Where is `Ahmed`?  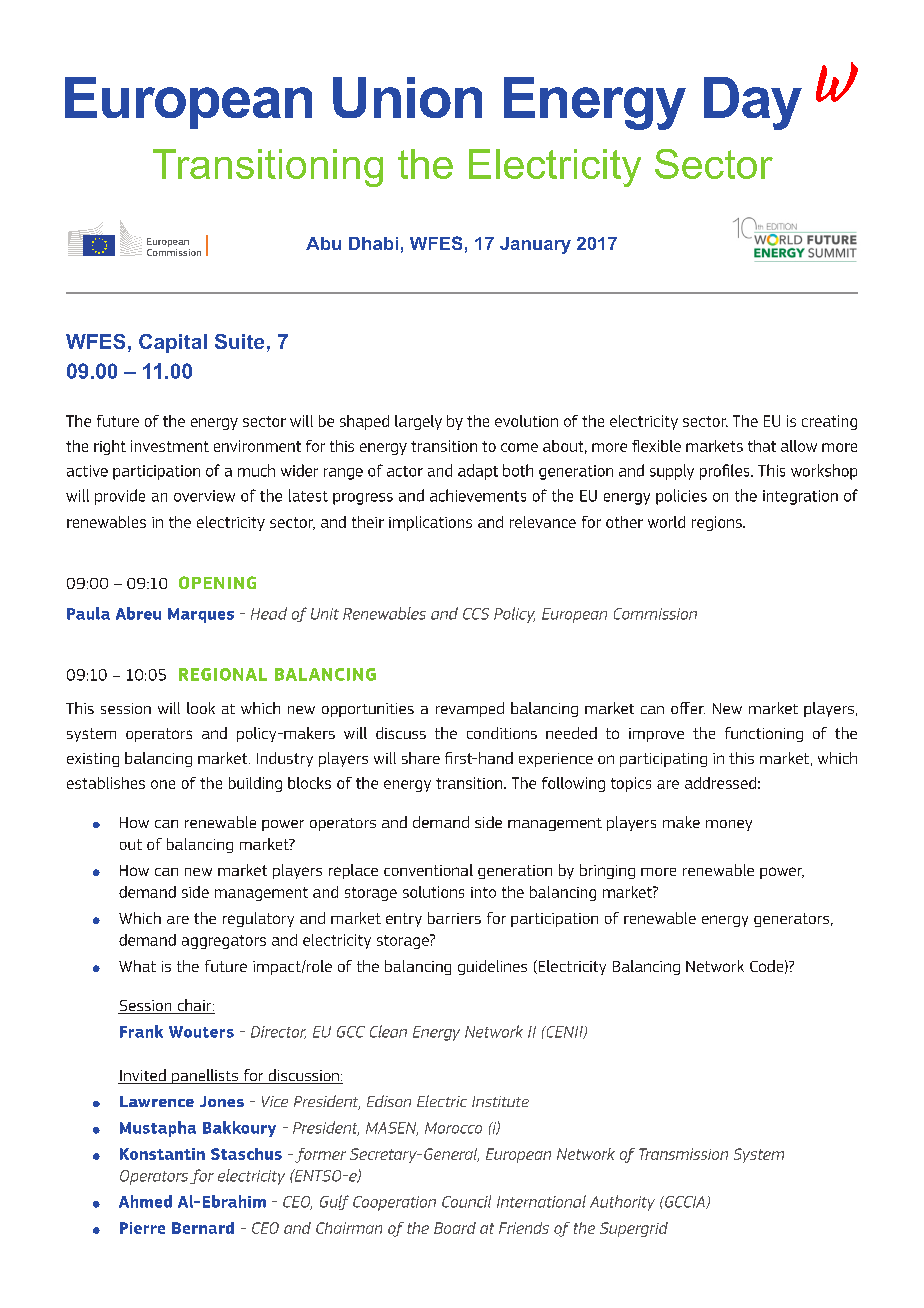 Ahmed is located at coordinates (145, 1201).
